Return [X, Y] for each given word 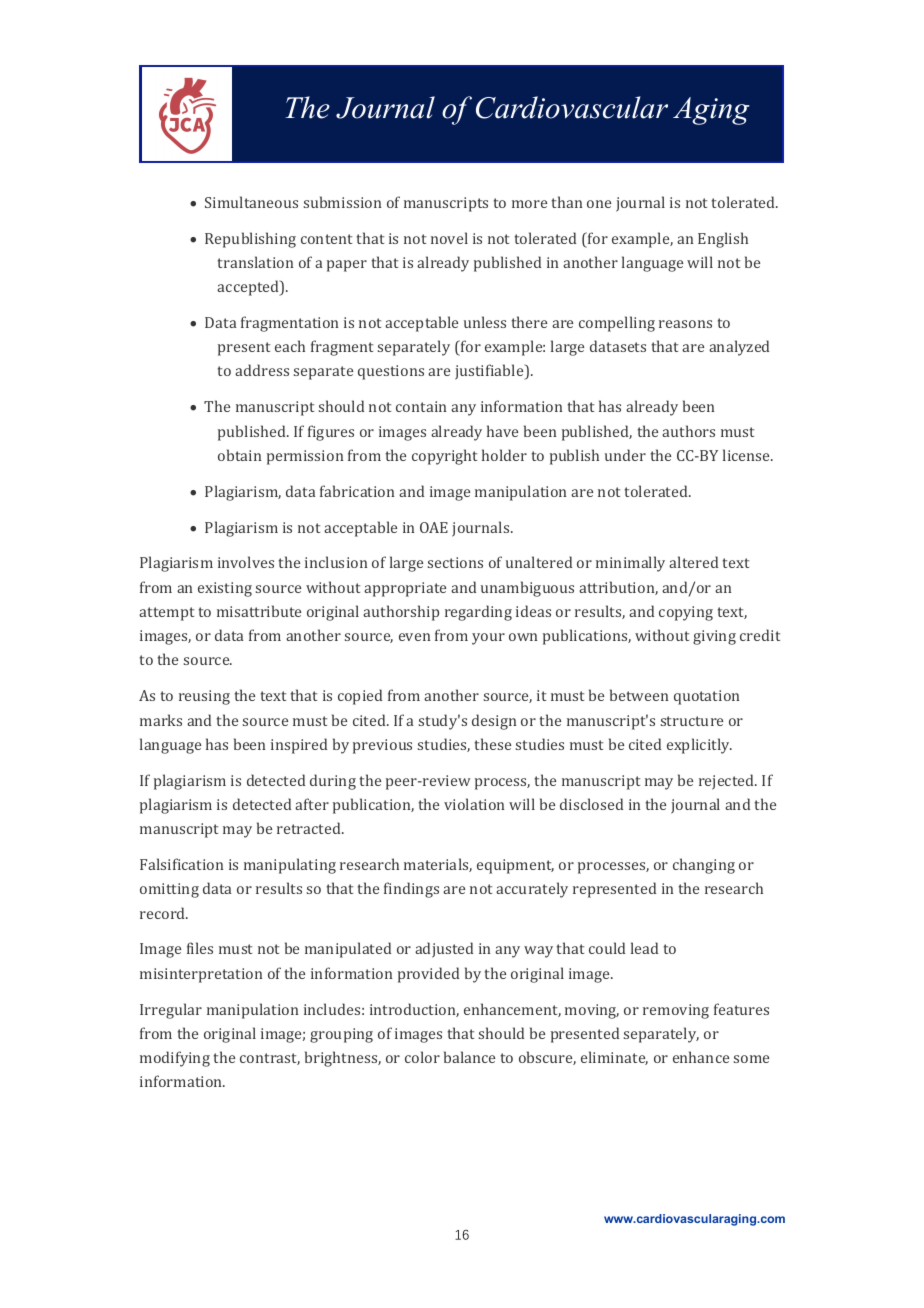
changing [704, 866]
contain [421, 406]
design [494, 722]
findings [411, 890]
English [723, 240]
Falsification [181, 864]
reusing [204, 697]
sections [455, 562]
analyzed [739, 348]
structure [692, 721]
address [262, 370]
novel [449, 238]
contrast [270, 1059]
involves [246, 562]
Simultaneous [251, 202]
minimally [630, 564]
